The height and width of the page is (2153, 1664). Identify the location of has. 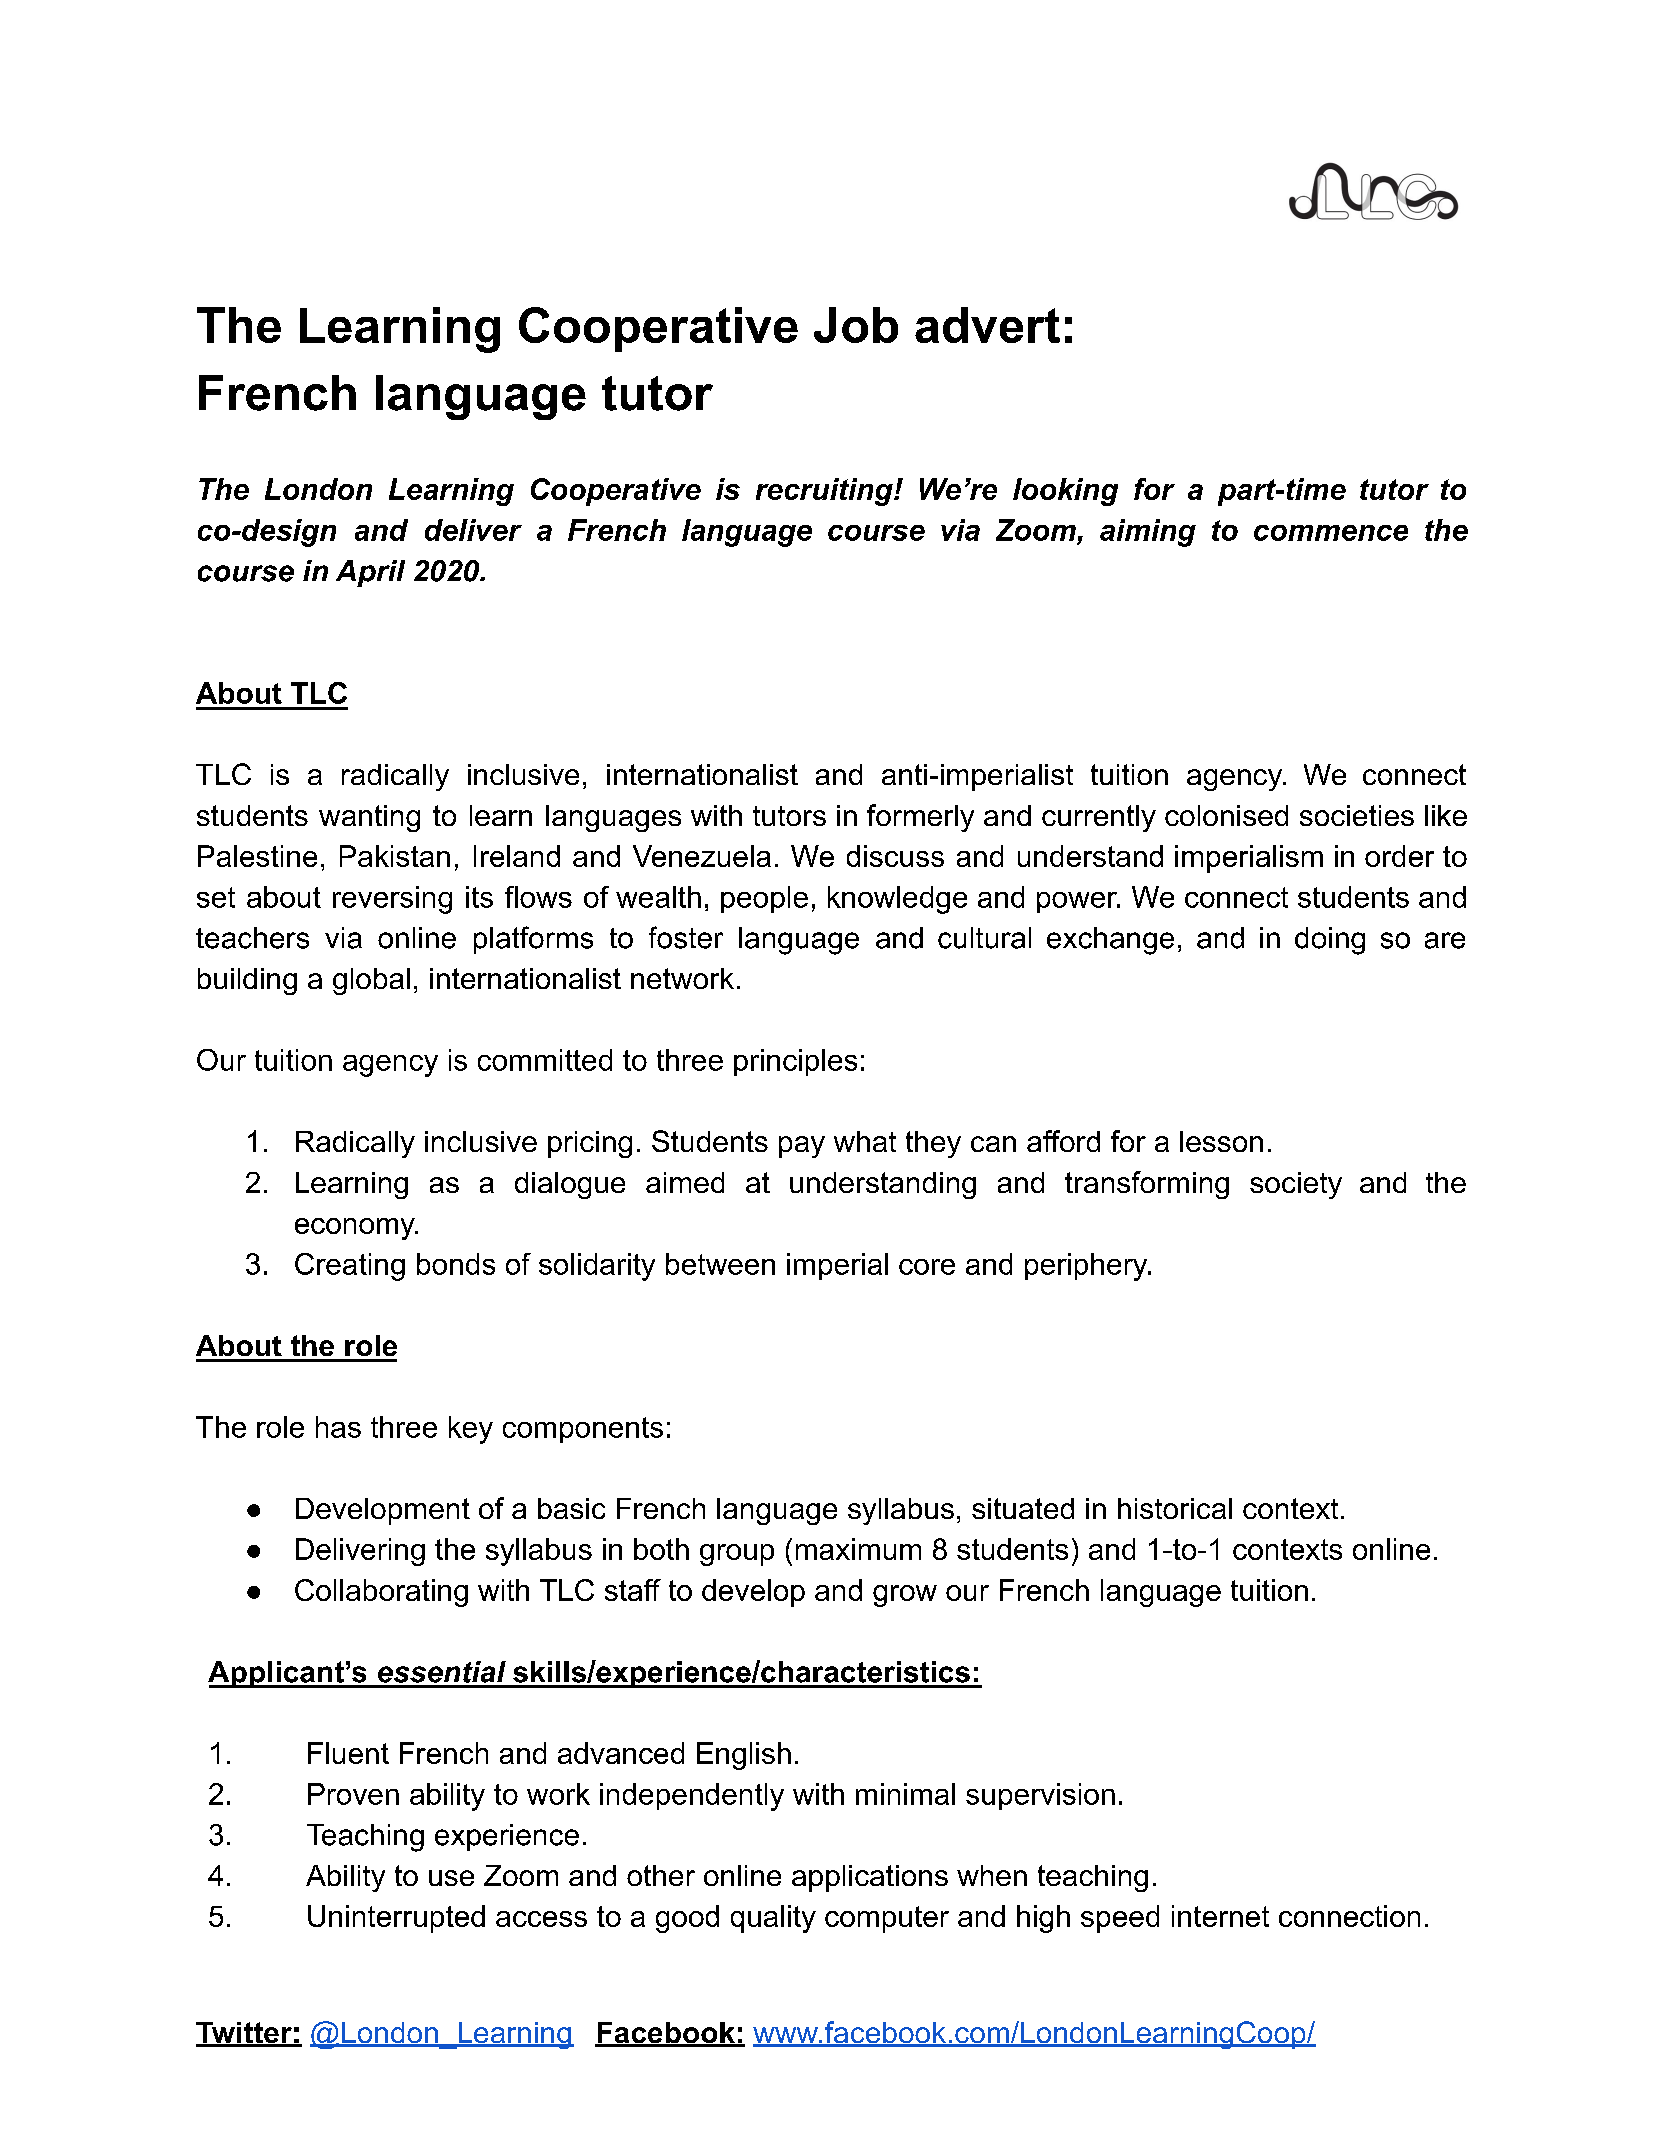
(338, 1427).
